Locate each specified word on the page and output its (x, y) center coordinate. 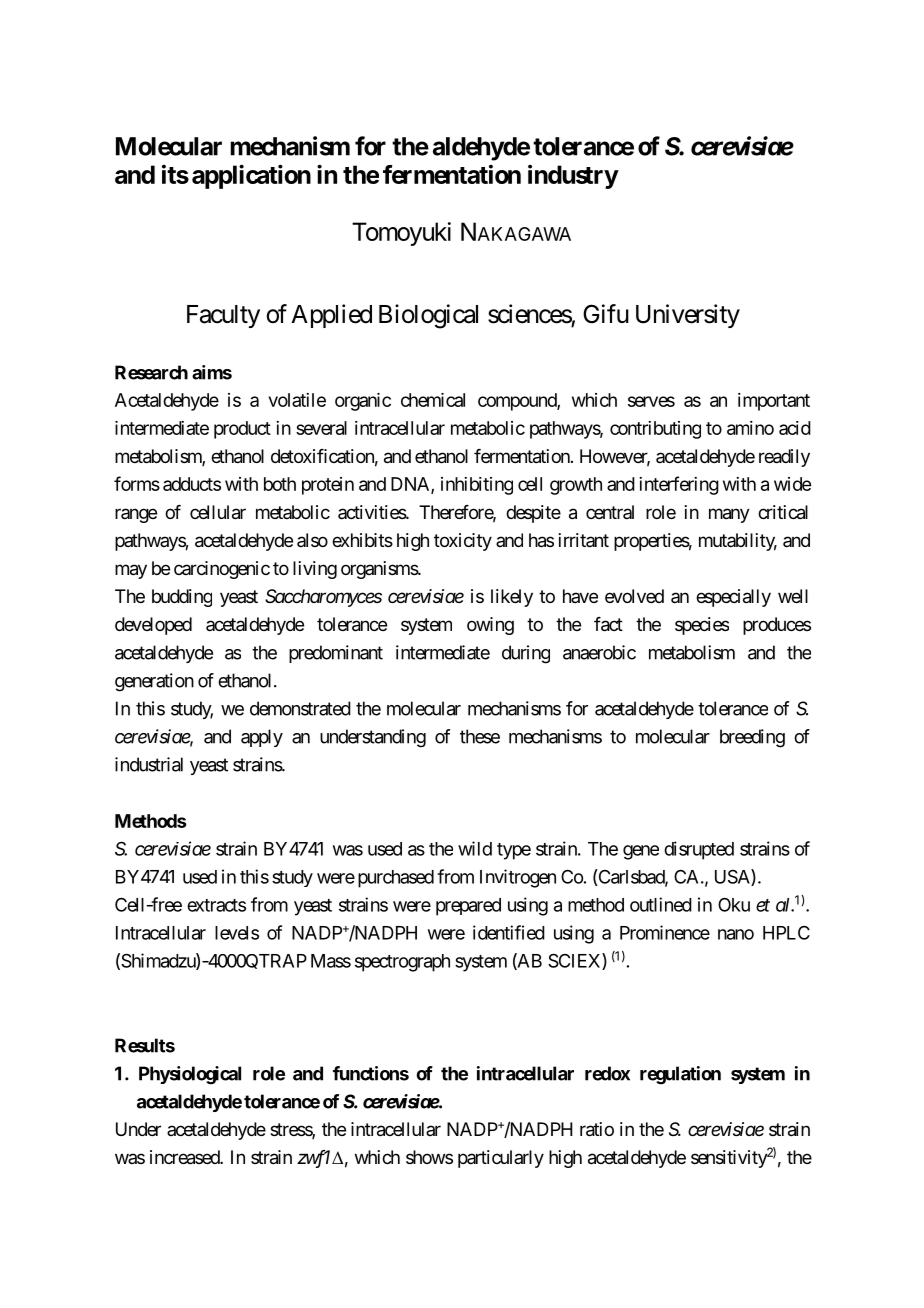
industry (573, 176)
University (688, 316)
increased (185, 1157)
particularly (501, 1159)
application (251, 176)
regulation (680, 1075)
